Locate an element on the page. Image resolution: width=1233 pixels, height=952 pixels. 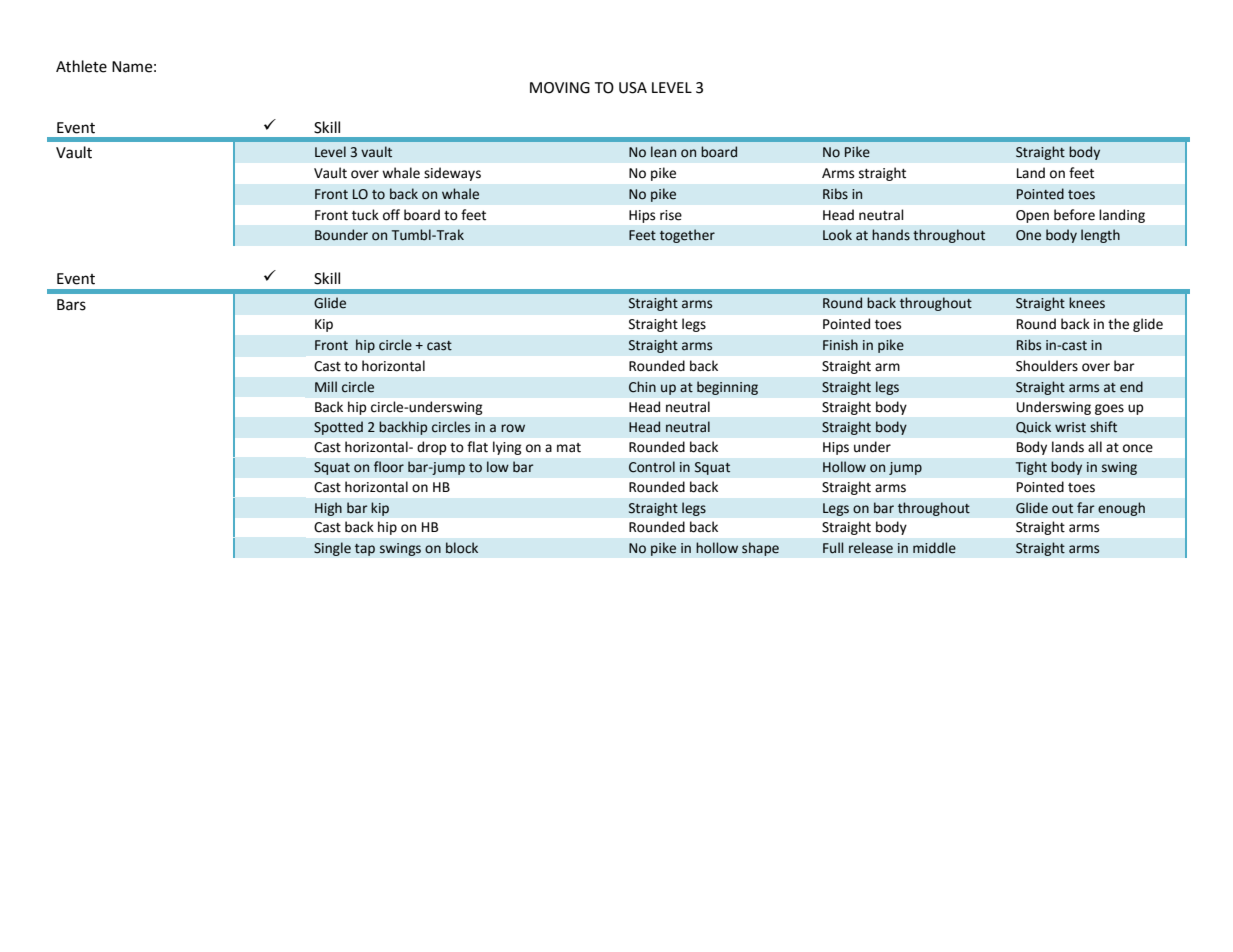
Quick is located at coordinates (1033, 427).
